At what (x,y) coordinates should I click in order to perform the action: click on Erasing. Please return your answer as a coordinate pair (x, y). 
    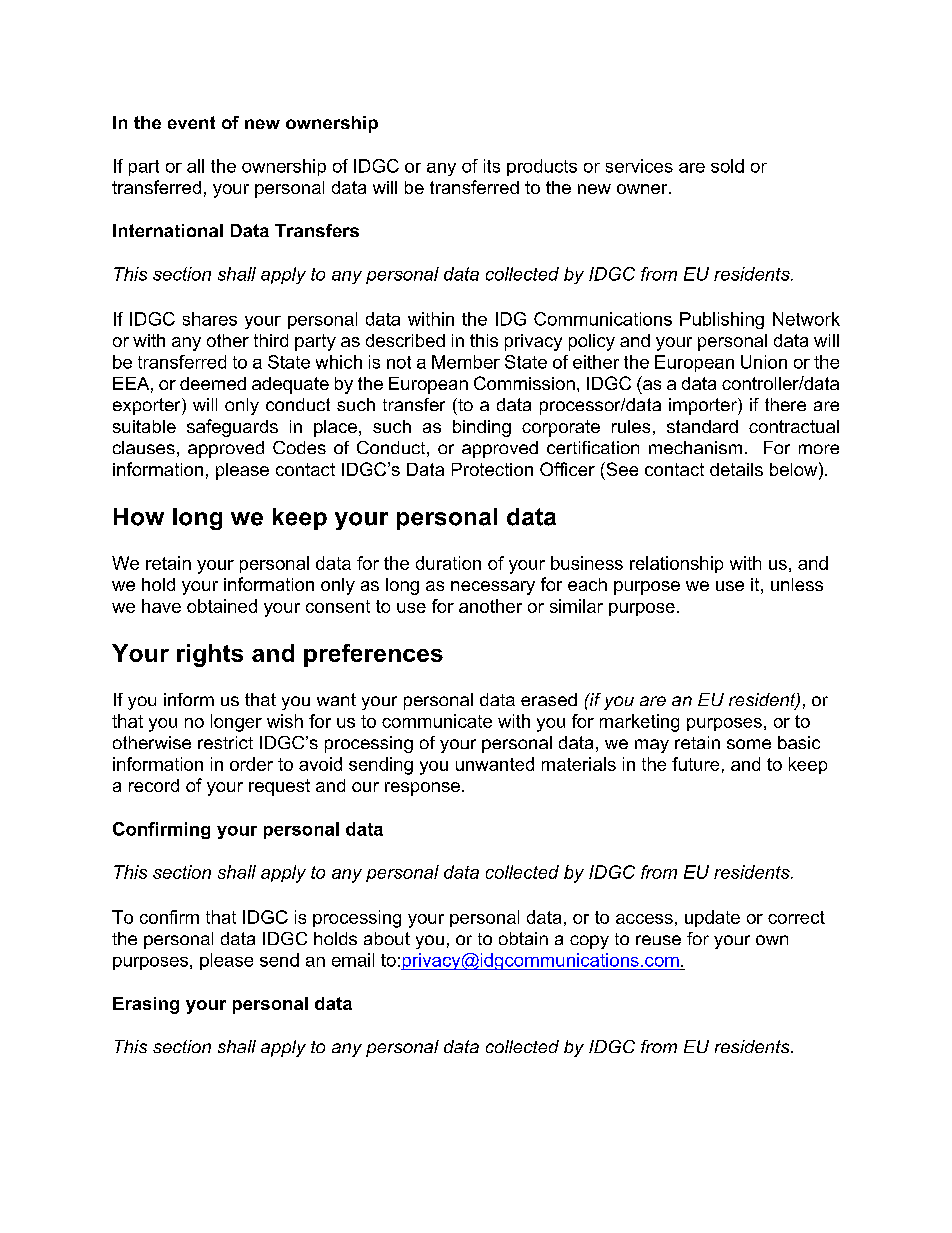
    Looking at the image, I should click on (146, 1005).
